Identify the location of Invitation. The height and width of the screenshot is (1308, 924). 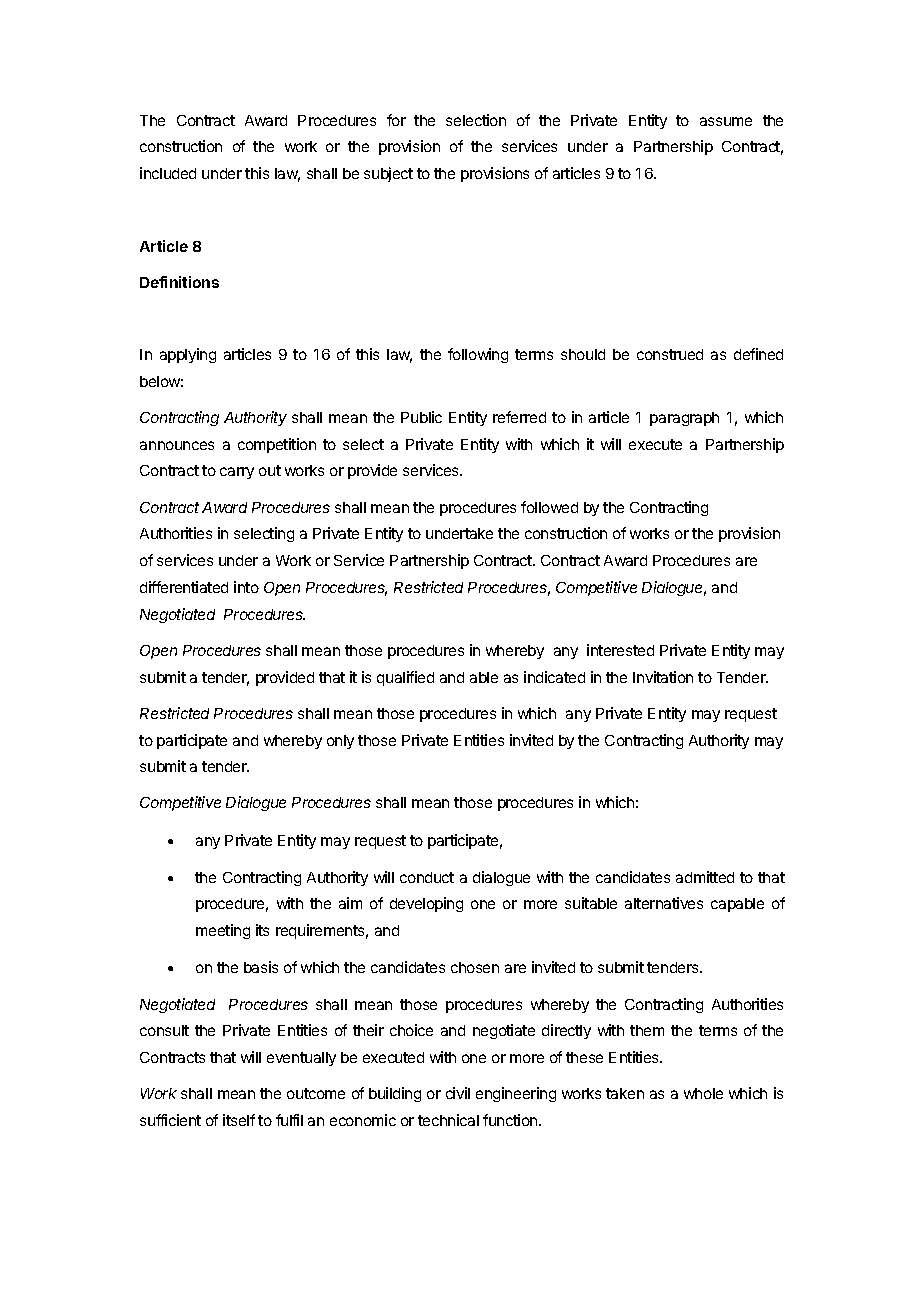
(663, 677).
